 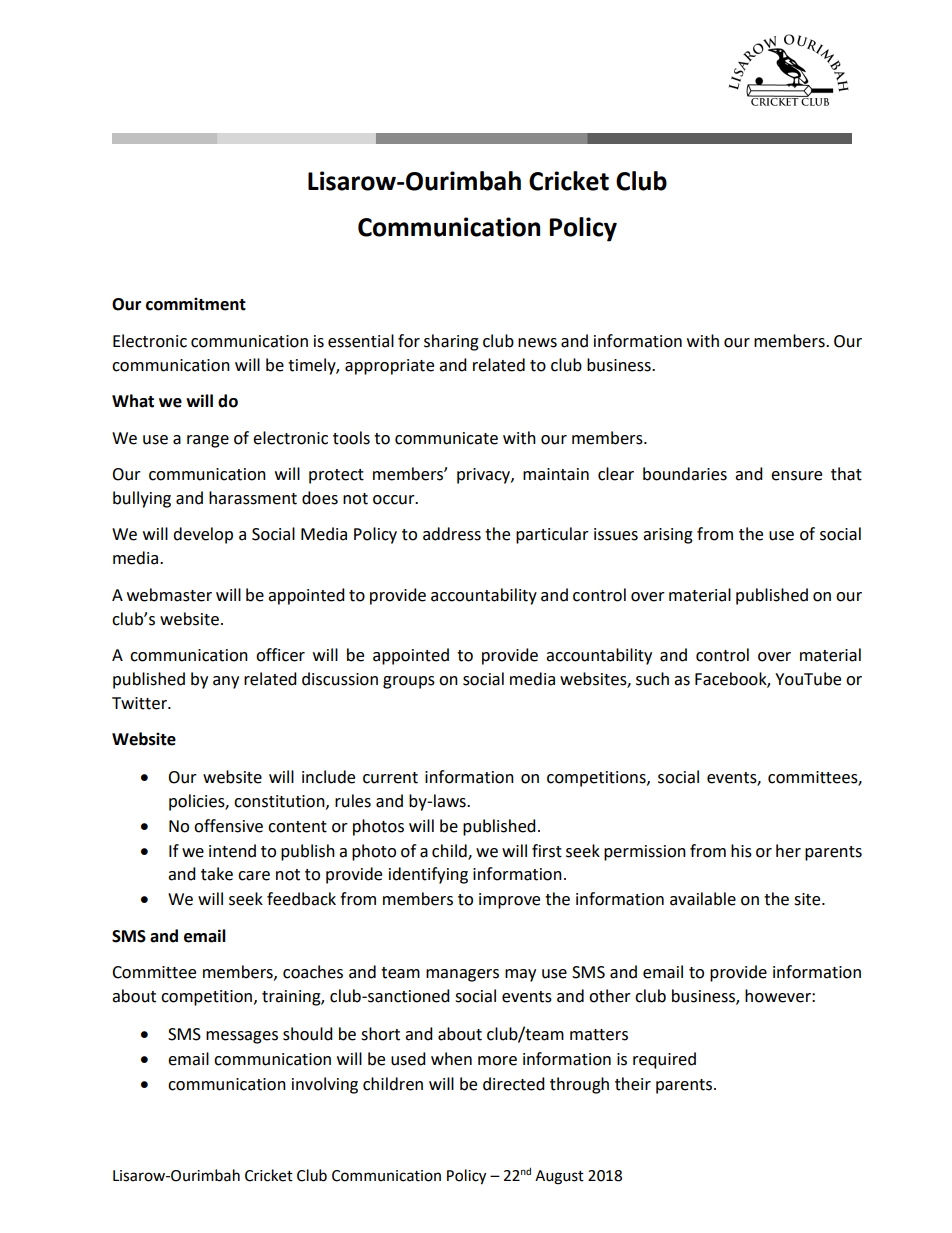 What do you see at coordinates (196, 304) in the screenshot?
I see `commitment` at bounding box center [196, 304].
